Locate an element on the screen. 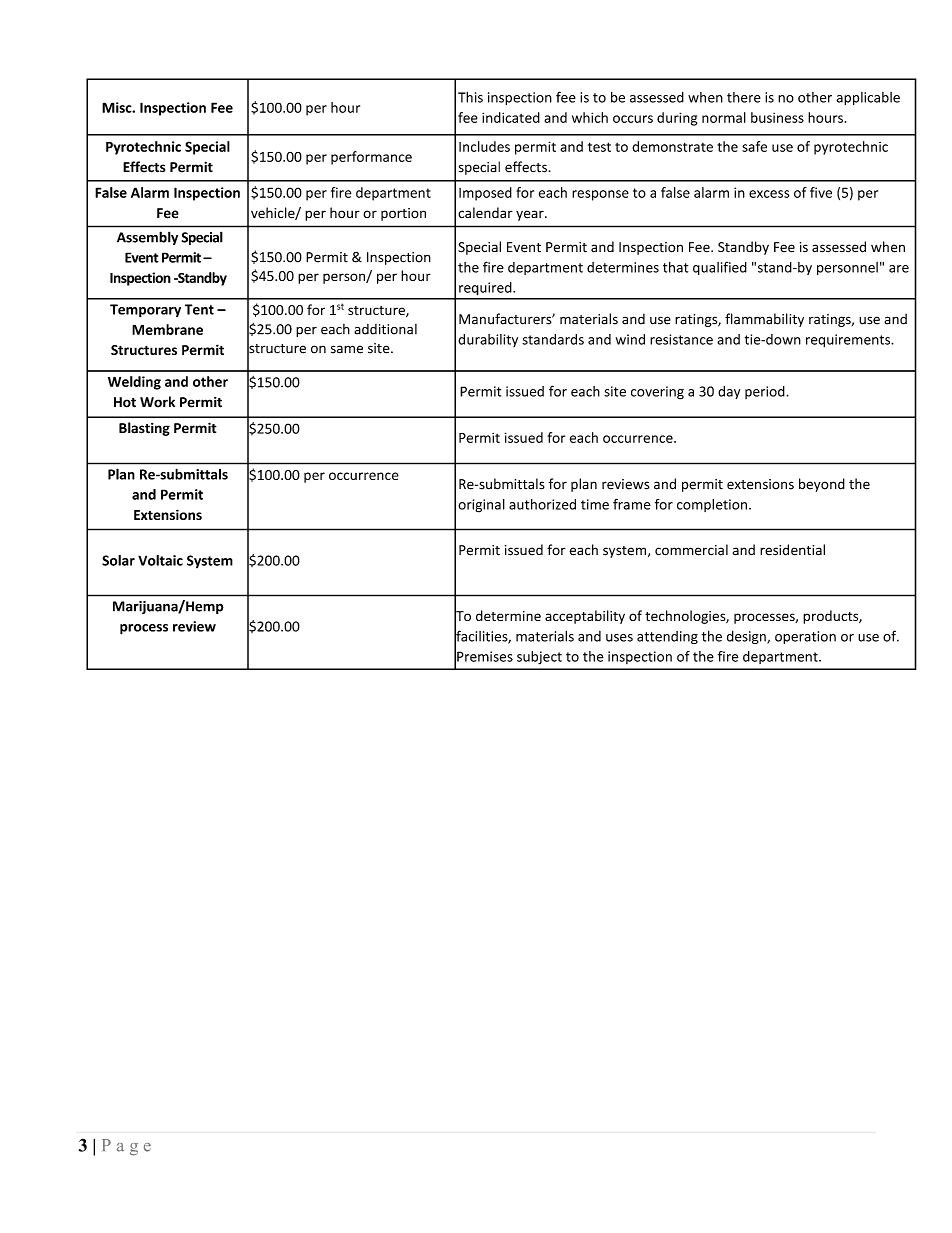  operation is located at coordinates (805, 637).
